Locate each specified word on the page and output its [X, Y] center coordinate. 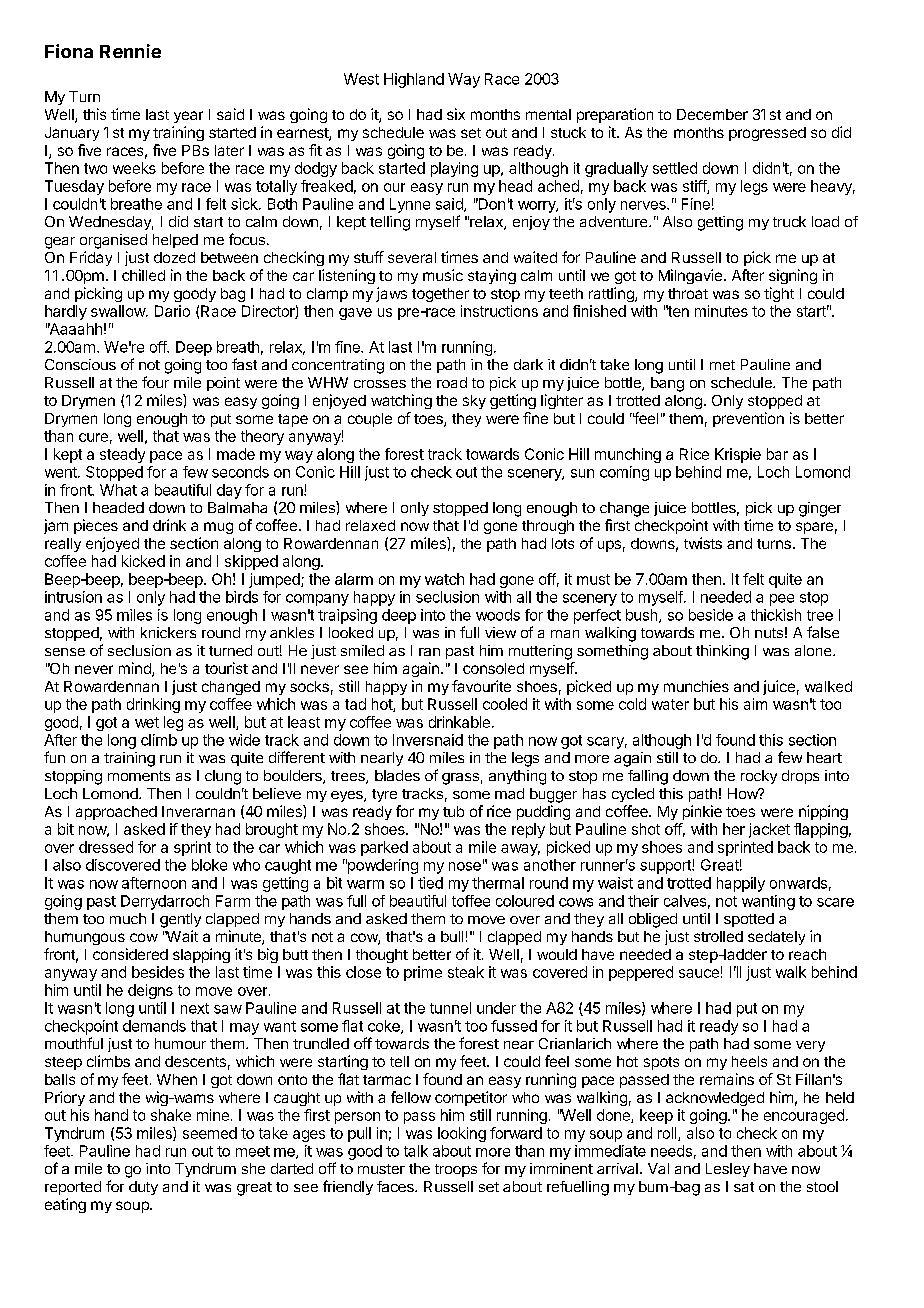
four [155, 382]
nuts [769, 633]
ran [429, 652]
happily [741, 884]
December [712, 114]
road [452, 382]
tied [430, 883]
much [128, 918]
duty [143, 1188]
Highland [414, 80]
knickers [168, 632]
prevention [748, 419]
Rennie [130, 51]
